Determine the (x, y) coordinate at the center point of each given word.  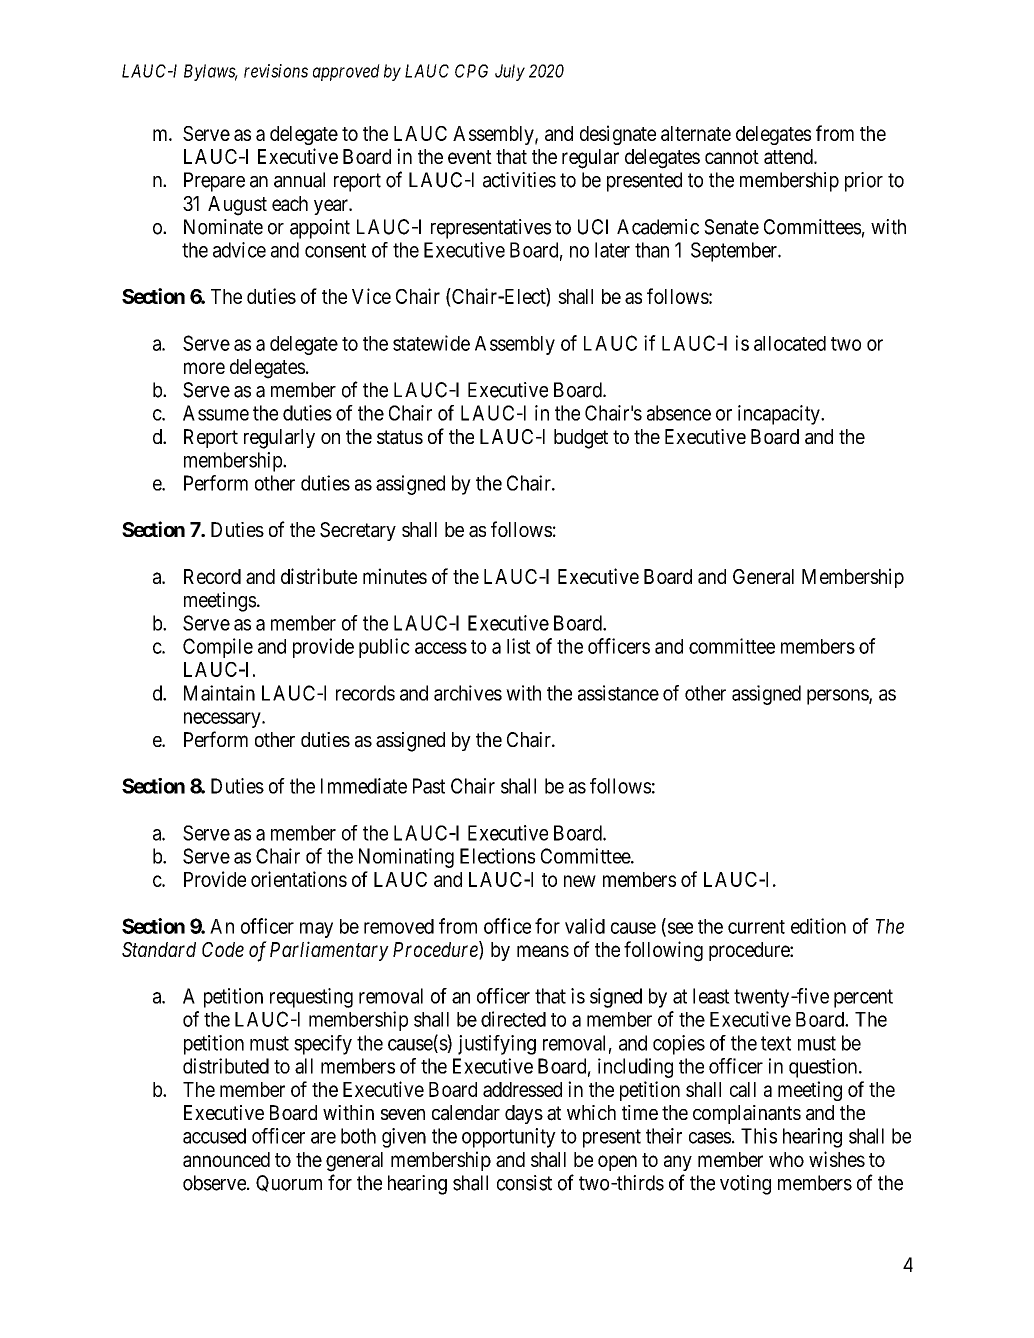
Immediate (364, 786)
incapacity (780, 415)
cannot (732, 157)
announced (226, 1159)
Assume (216, 413)
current (756, 927)
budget (581, 439)
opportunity (509, 1138)
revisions (276, 71)
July (510, 72)
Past (429, 786)
